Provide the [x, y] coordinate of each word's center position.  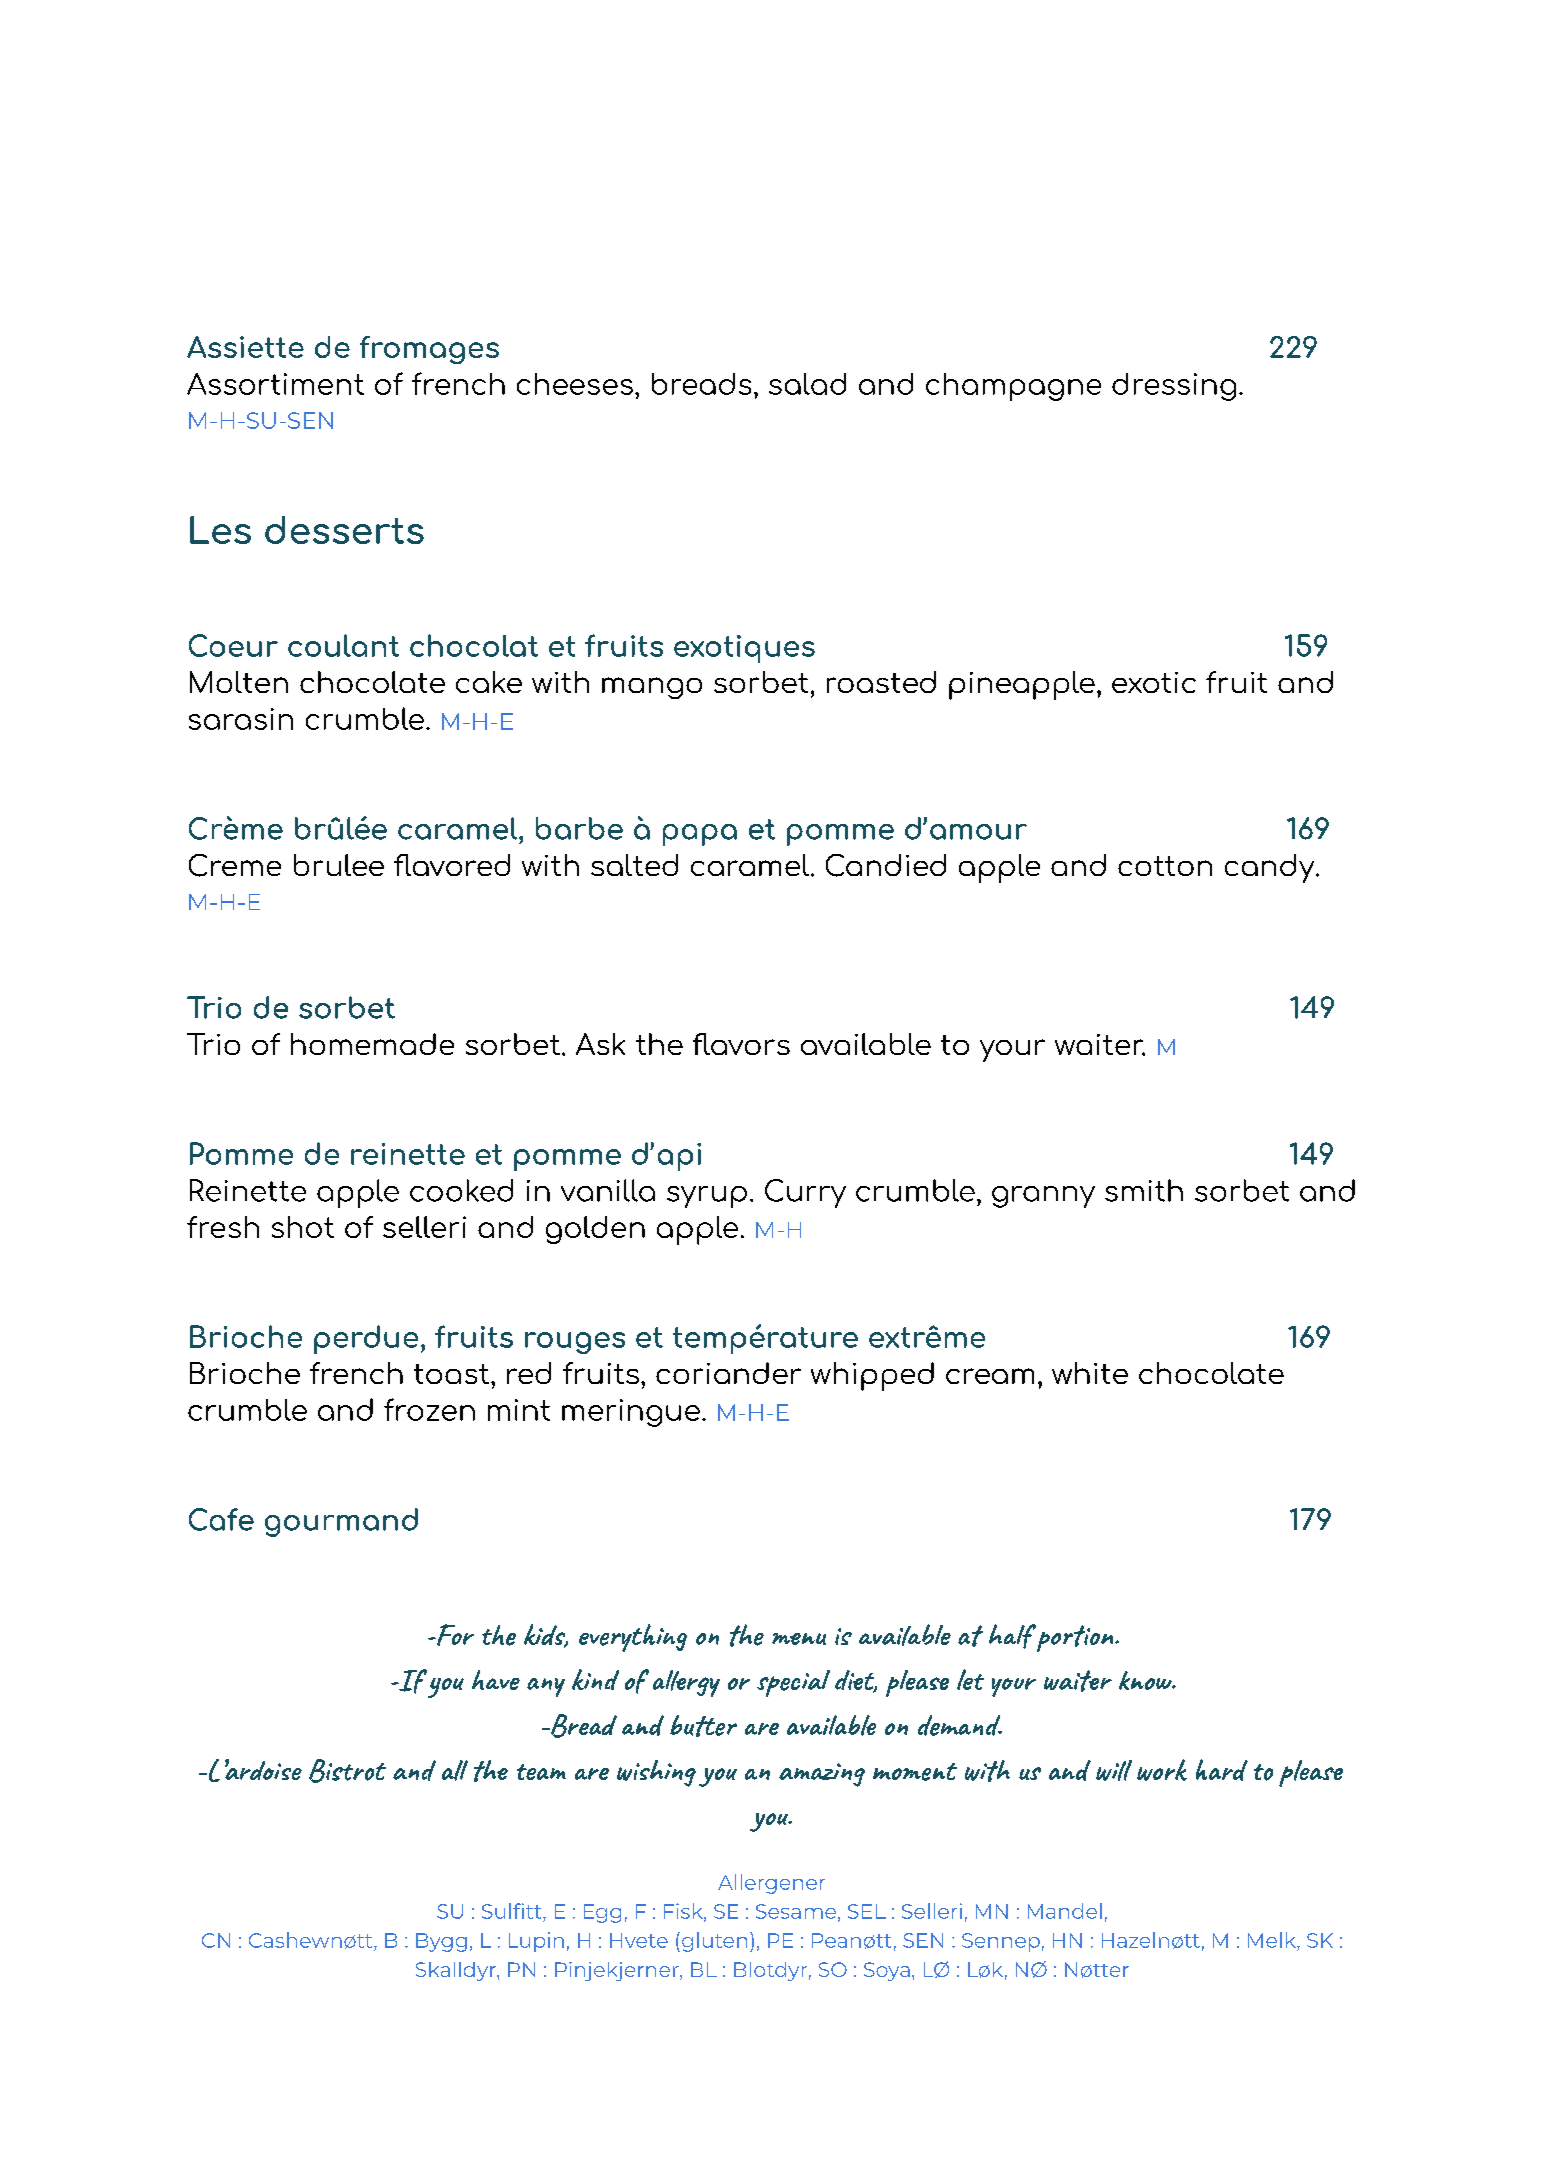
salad [807, 384]
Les [220, 530]
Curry [805, 1193]
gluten [713, 1942]
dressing [1174, 387]
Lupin [536, 1942]
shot [303, 1227]
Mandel [1065, 1911]
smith [1144, 1190]
